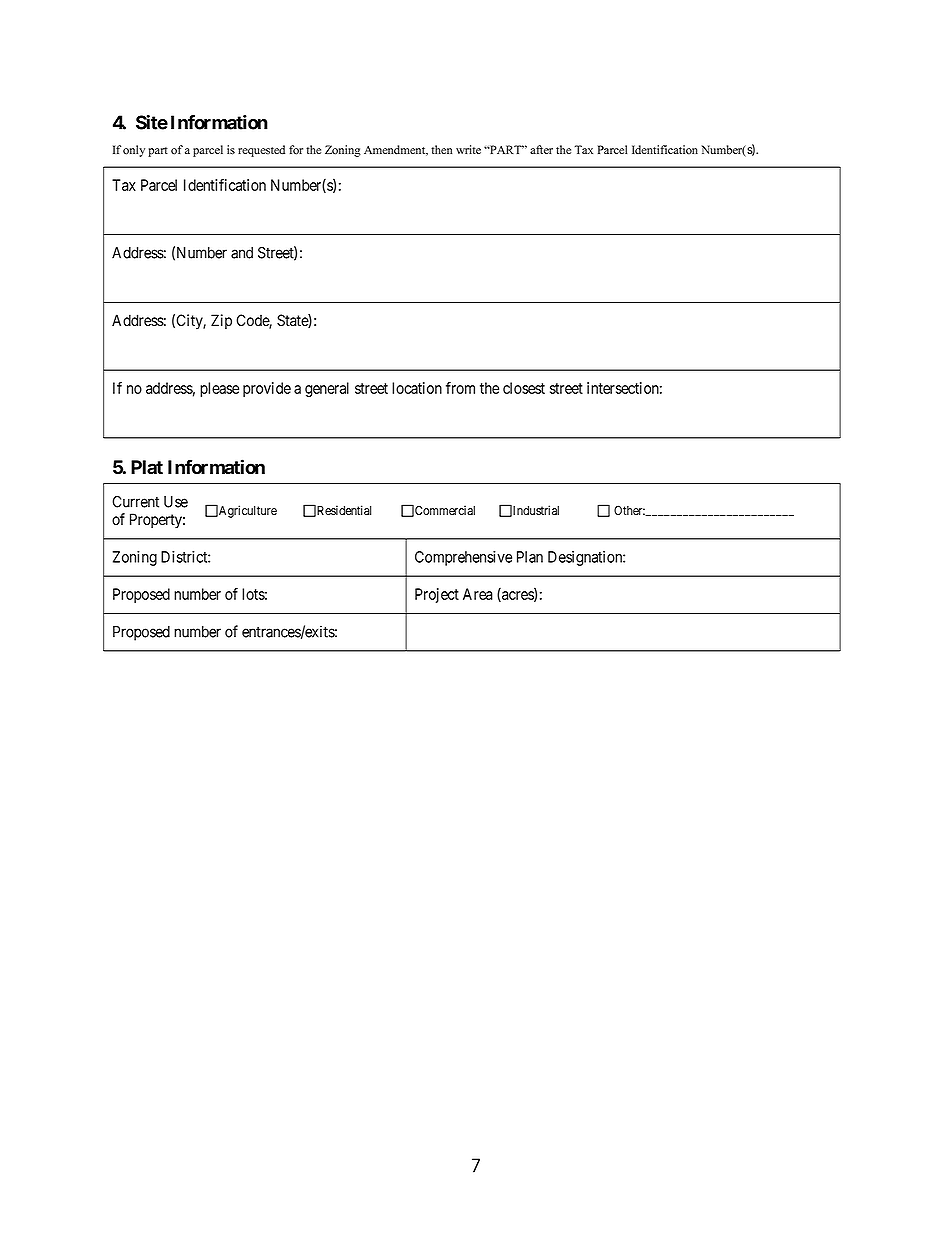  What do you see at coordinates (396, 150) in the screenshot?
I see `Amendment` at bounding box center [396, 150].
